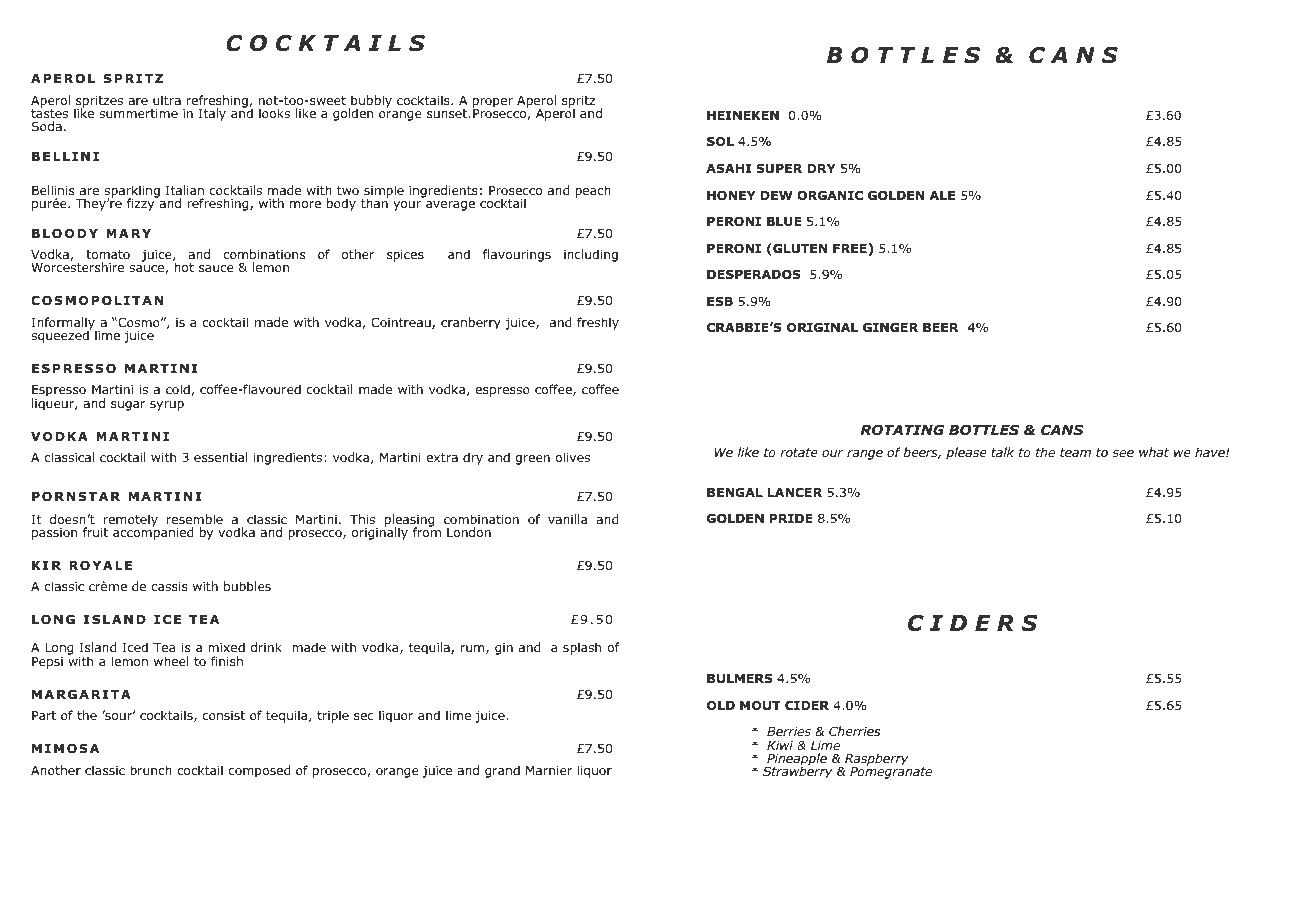 This screenshot has height=924, width=1308. I want to click on Italy, so click(212, 114).
